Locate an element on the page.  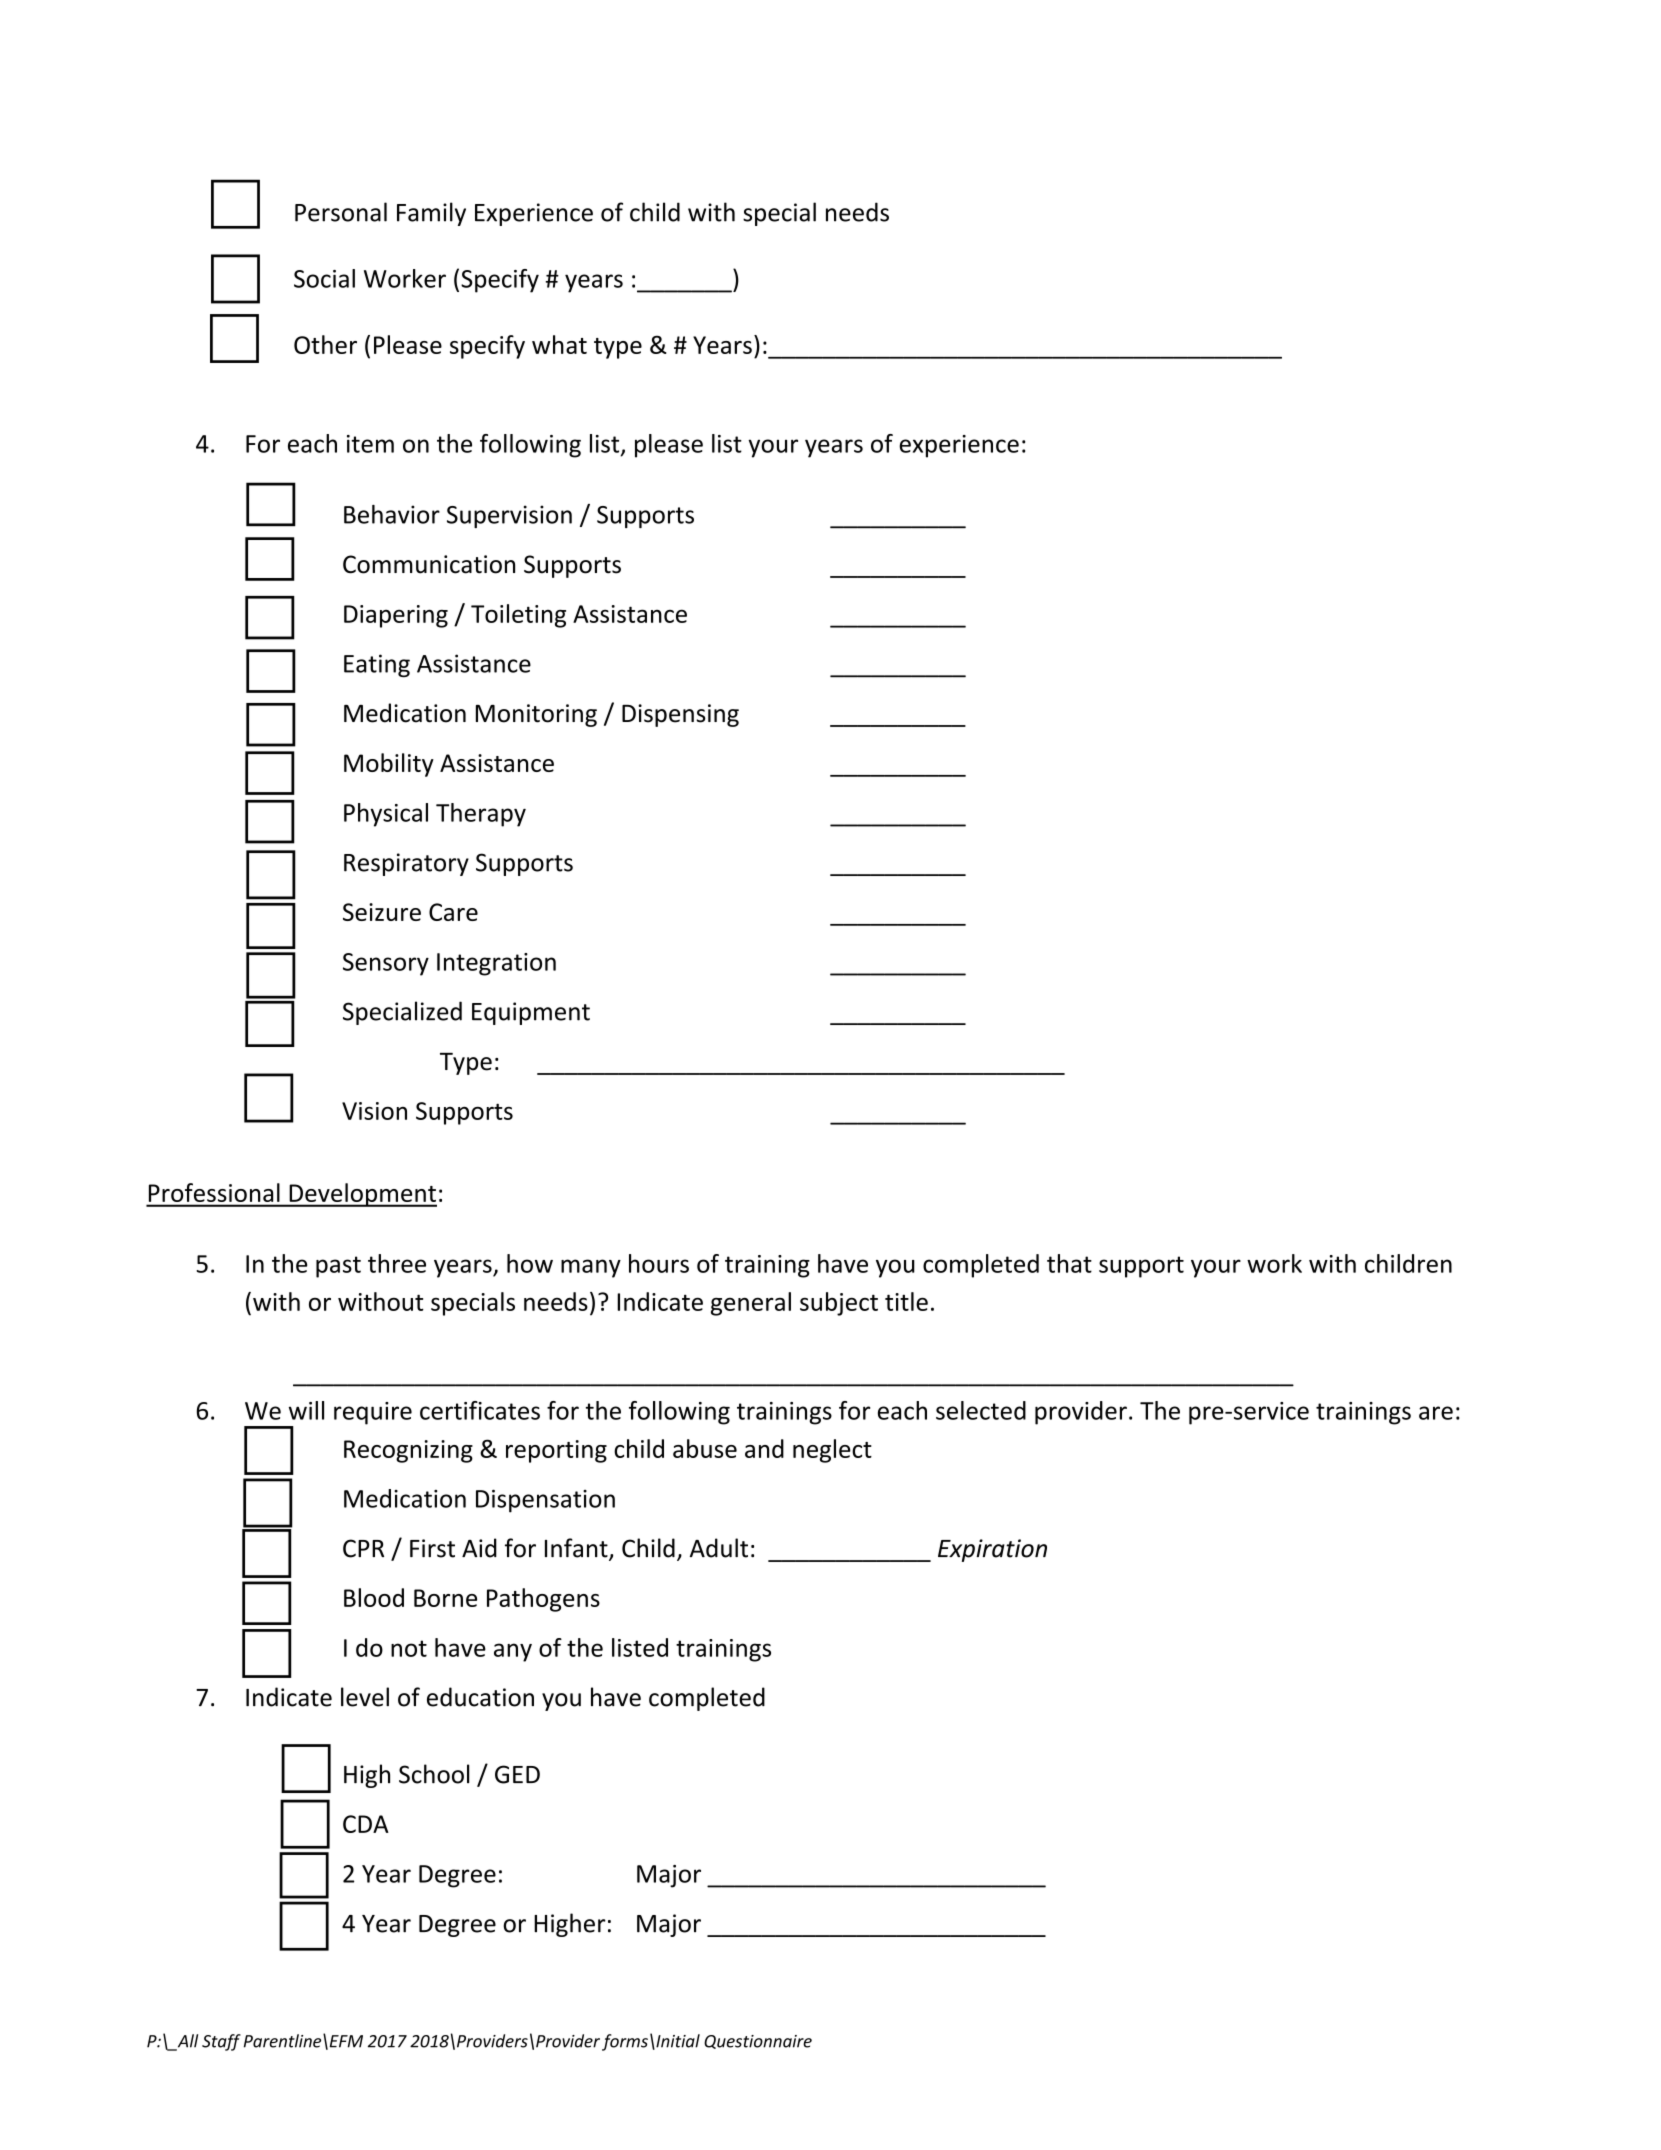
Eating is located at coordinates (377, 665).
